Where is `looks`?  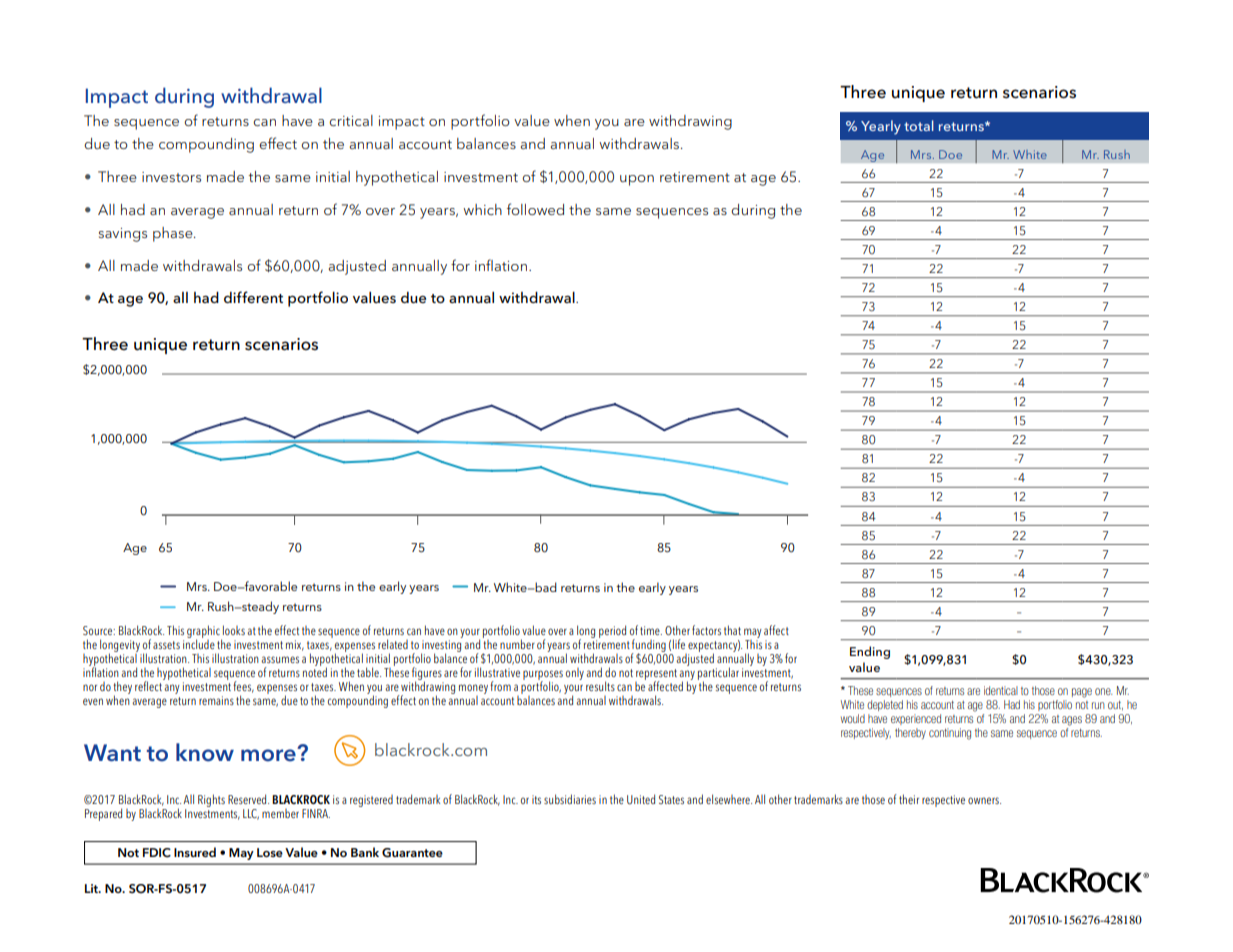 looks is located at coordinates (234, 630).
